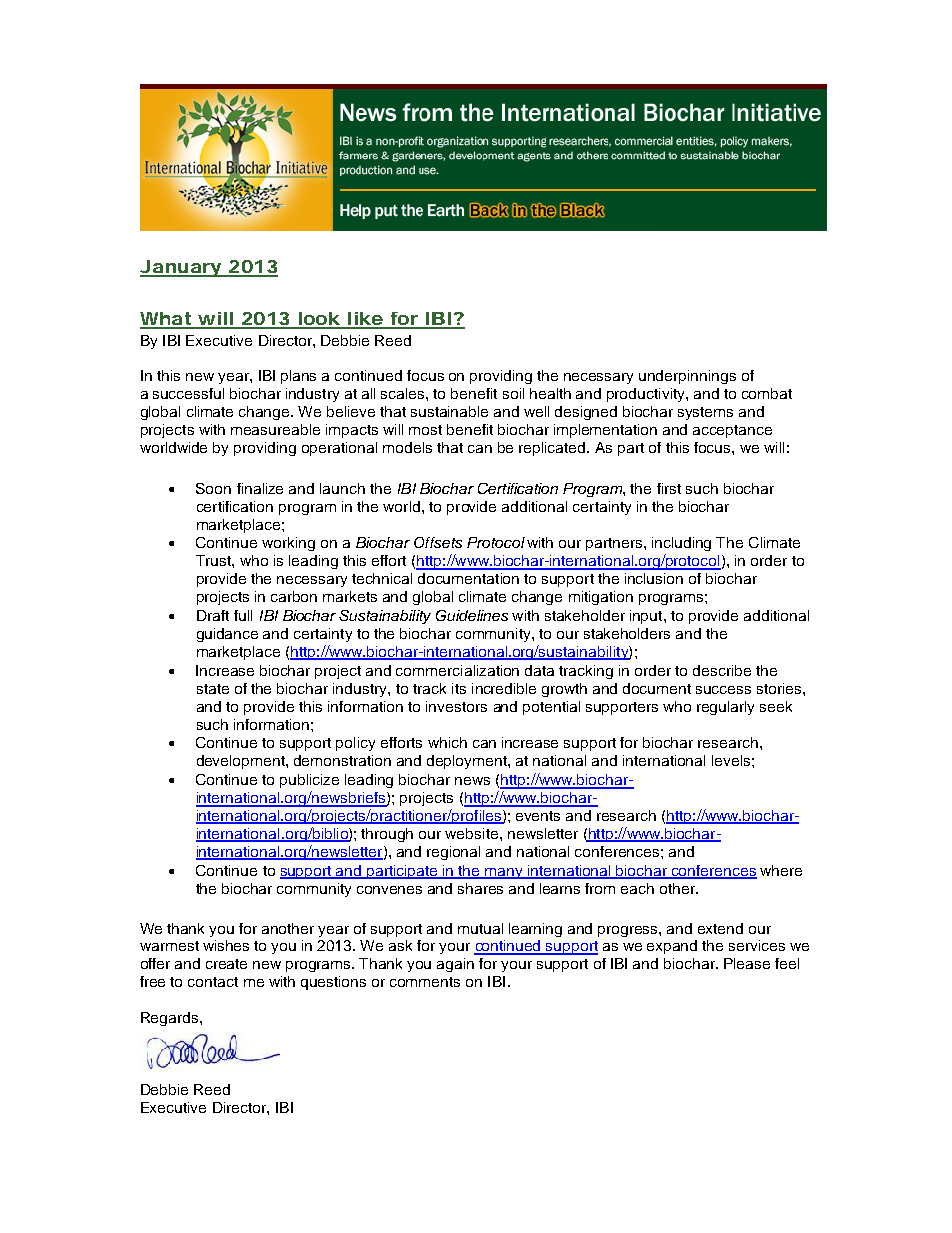 The image size is (952, 1233). I want to click on models, so click(407, 447).
